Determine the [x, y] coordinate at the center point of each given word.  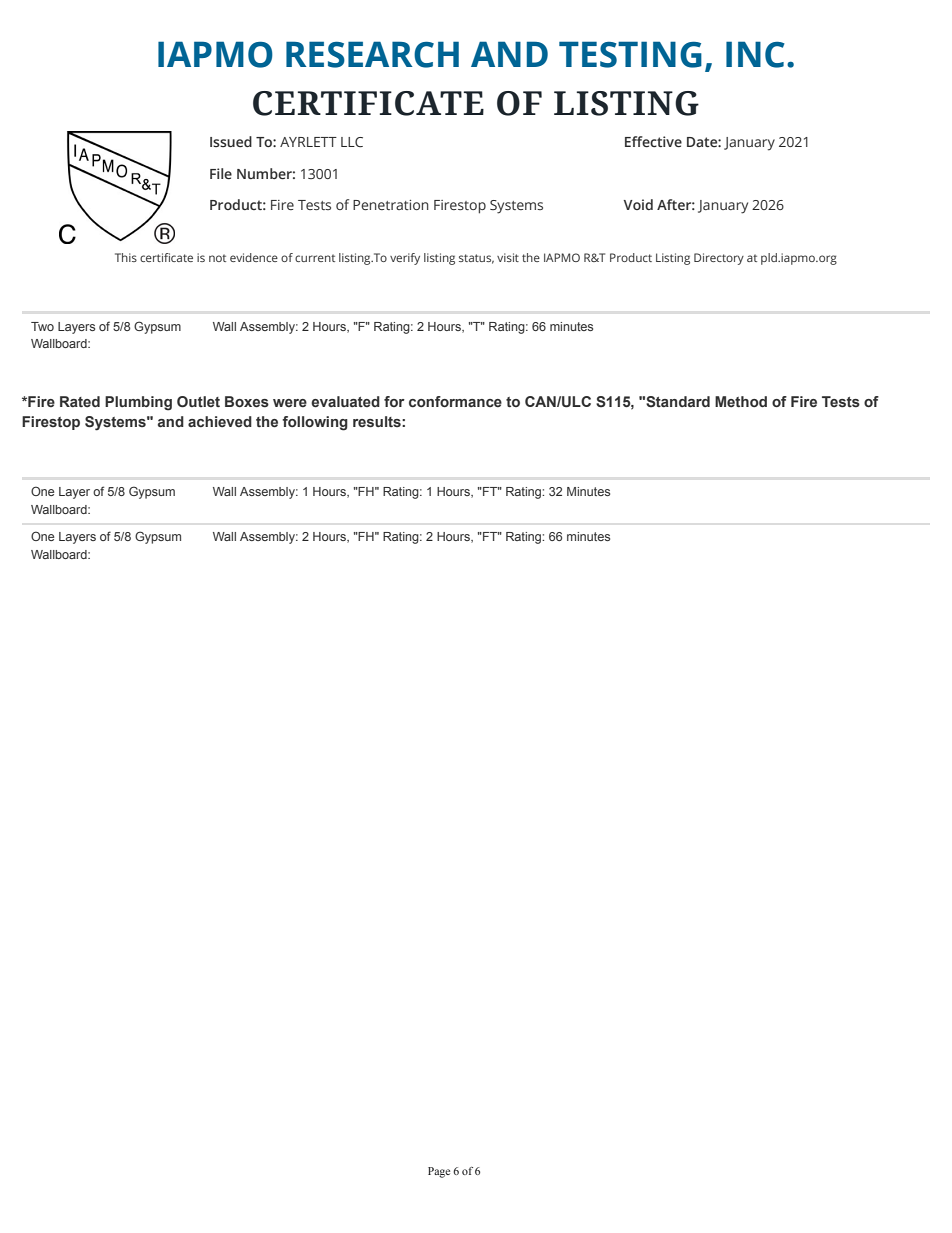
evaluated [345, 401]
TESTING [630, 54]
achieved [220, 421]
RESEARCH [372, 54]
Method [741, 401]
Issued [231, 141]
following [315, 423]
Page [439, 1172]
